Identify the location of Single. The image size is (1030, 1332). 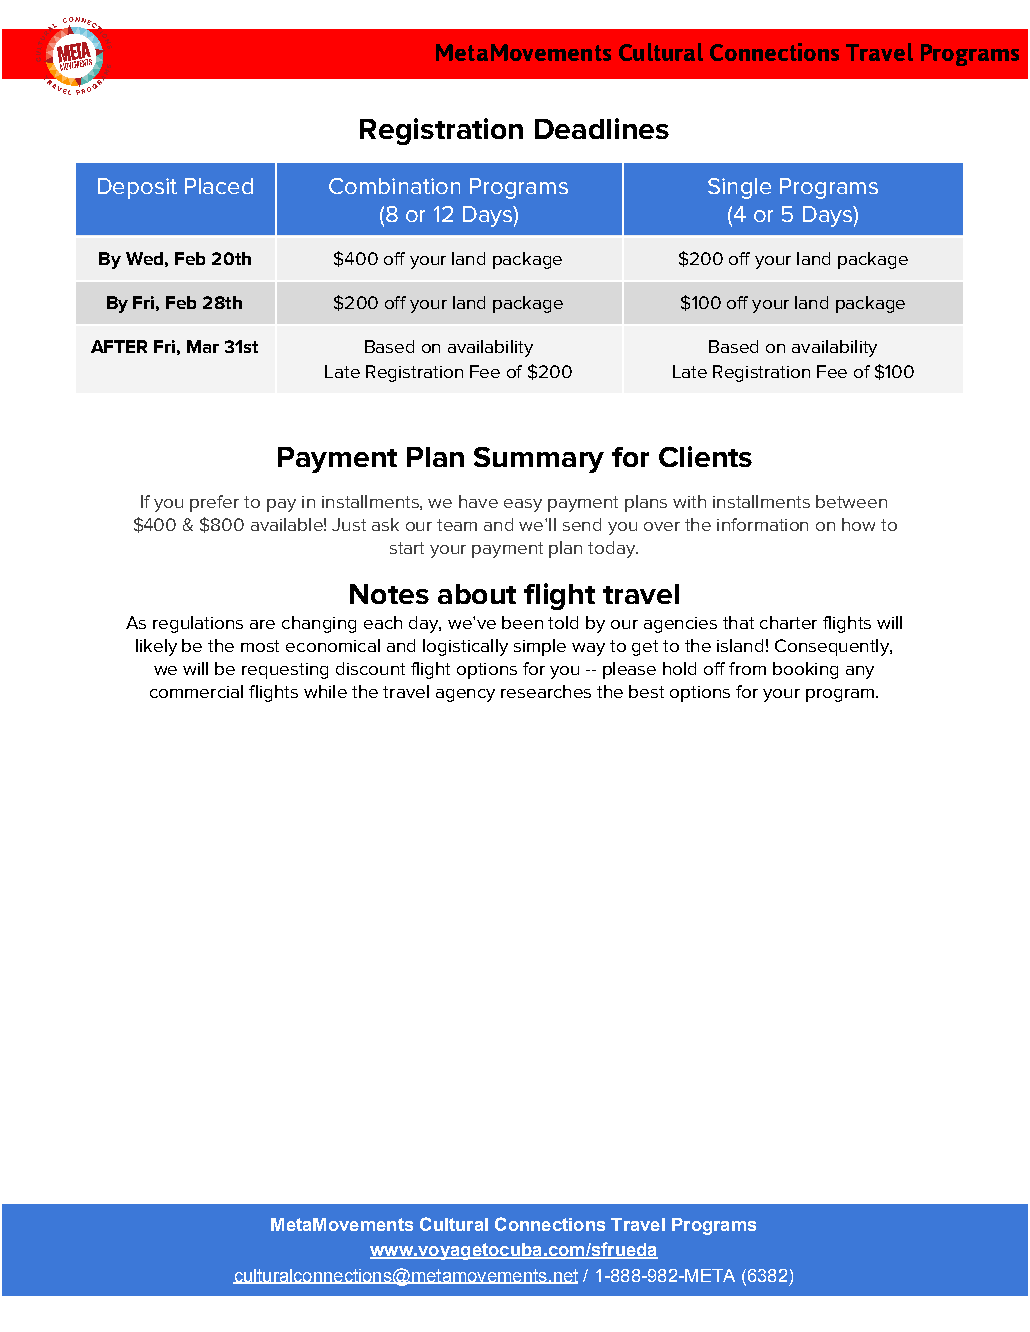
(739, 188).
